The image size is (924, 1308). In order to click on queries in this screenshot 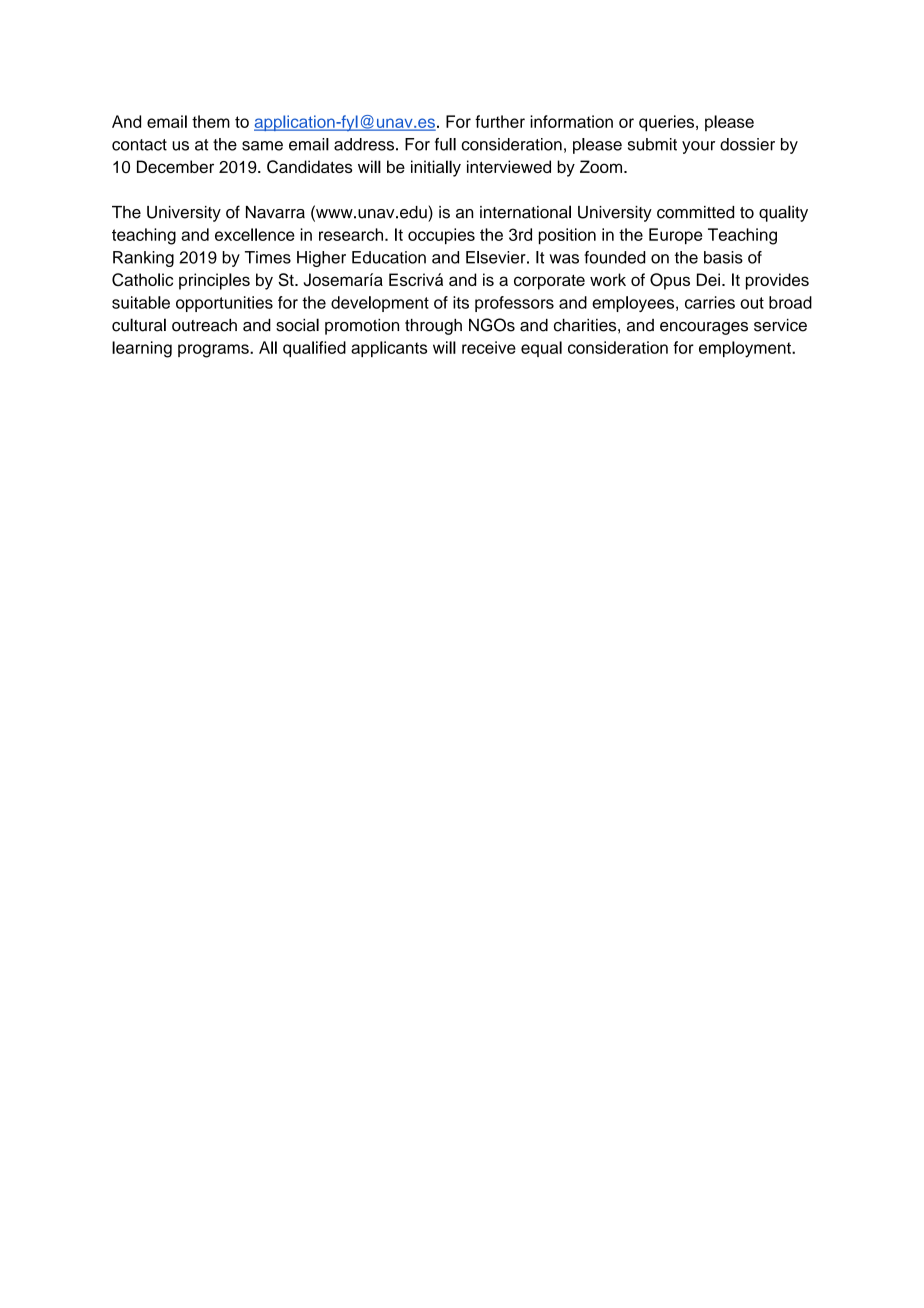, I will do `click(668, 123)`.
